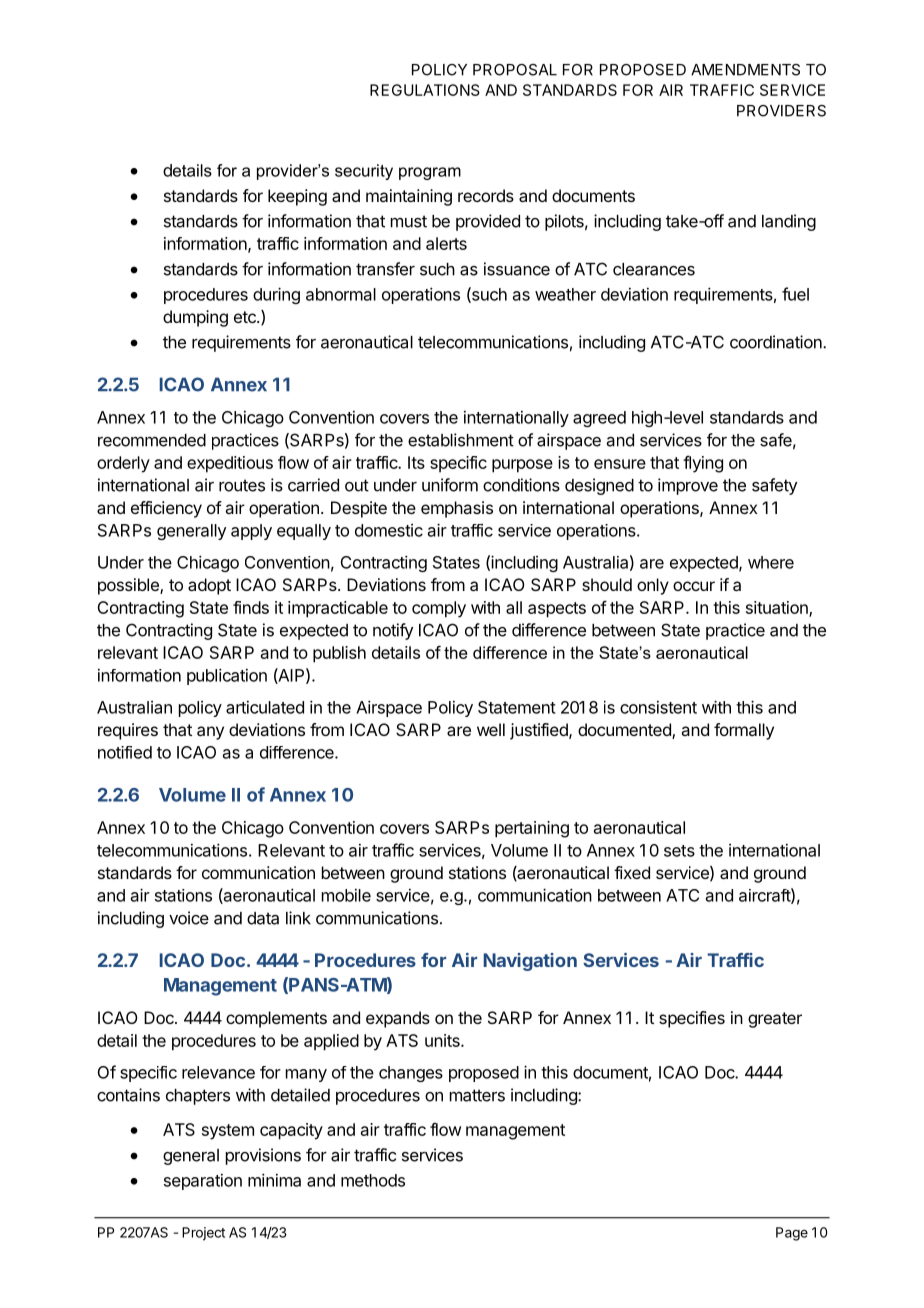 Image resolution: width=924 pixels, height=1308 pixels. I want to click on keeping, so click(297, 197).
